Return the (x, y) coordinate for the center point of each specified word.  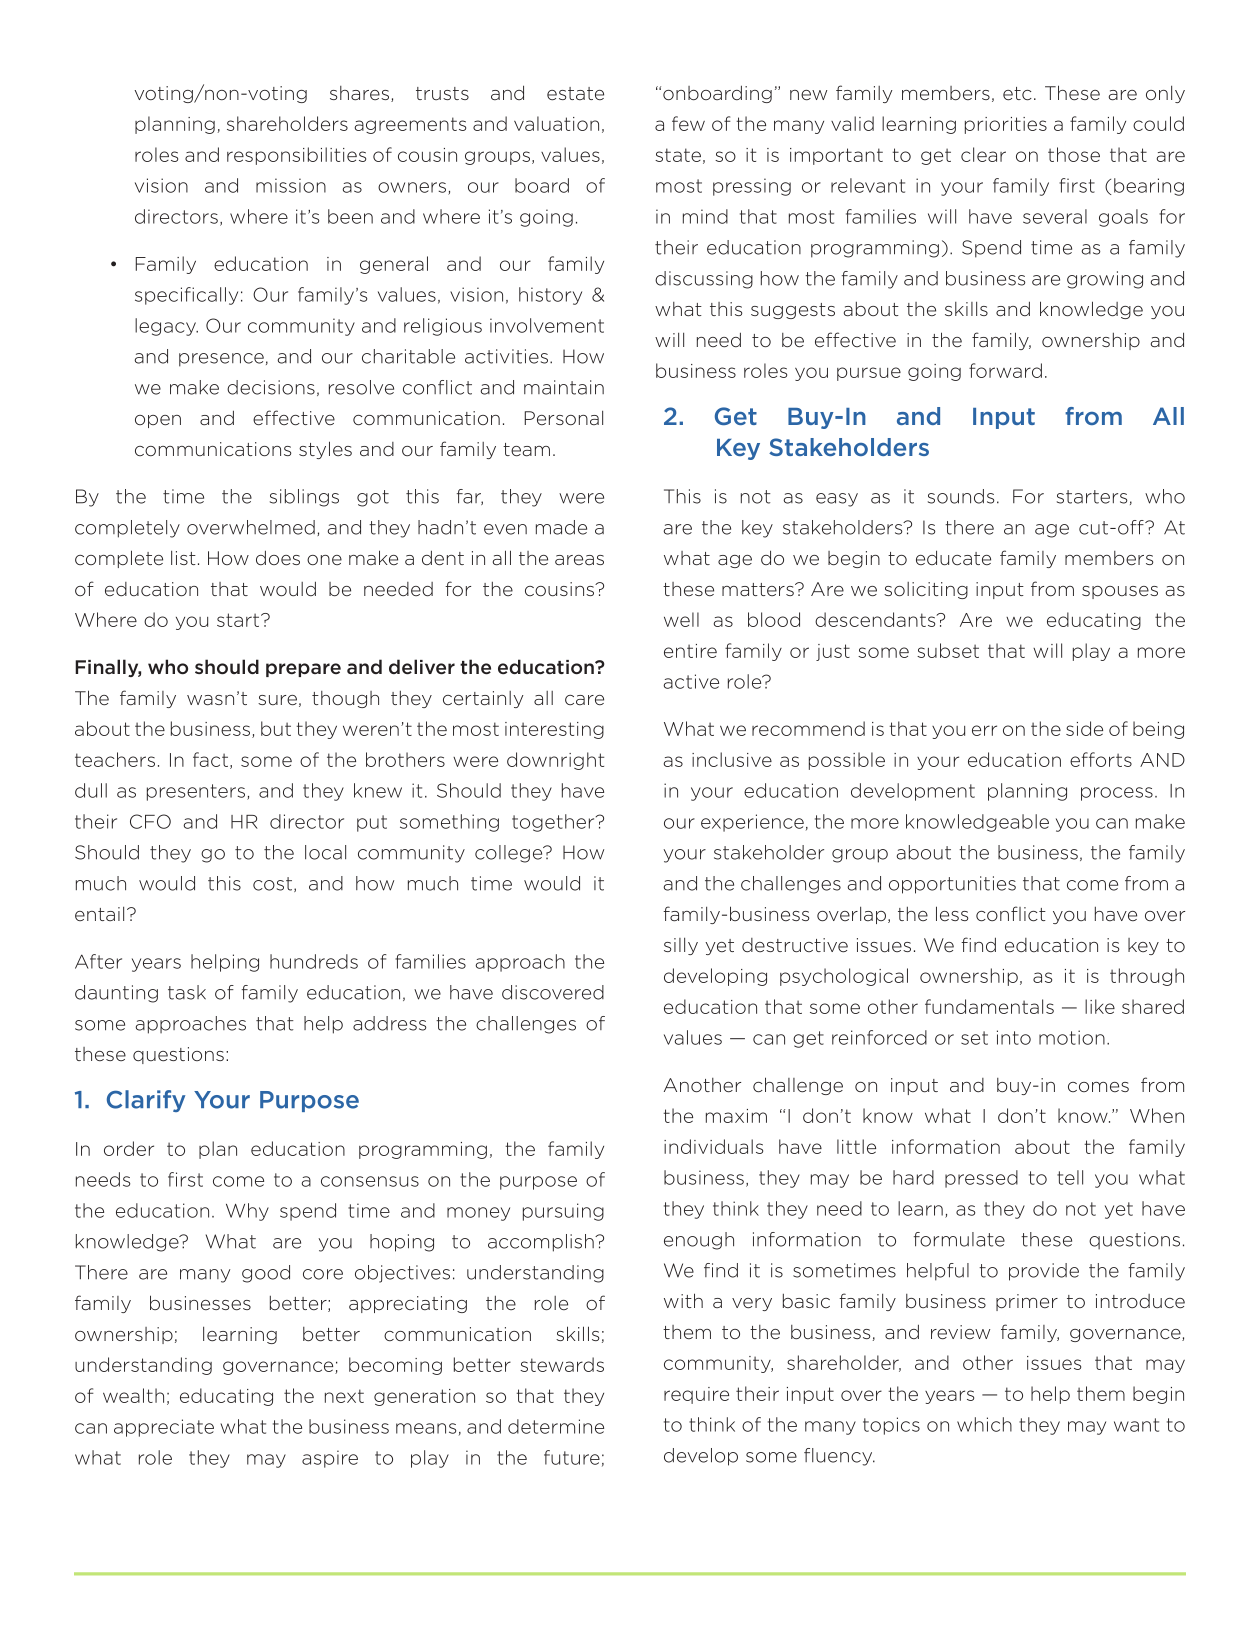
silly (681, 946)
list (183, 557)
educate (953, 557)
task (187, 992)
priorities (1006, 125)
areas (579, 560)
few (688, 123)
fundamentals (989, 1006)
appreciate (164, 1428)
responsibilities (296, 156)
